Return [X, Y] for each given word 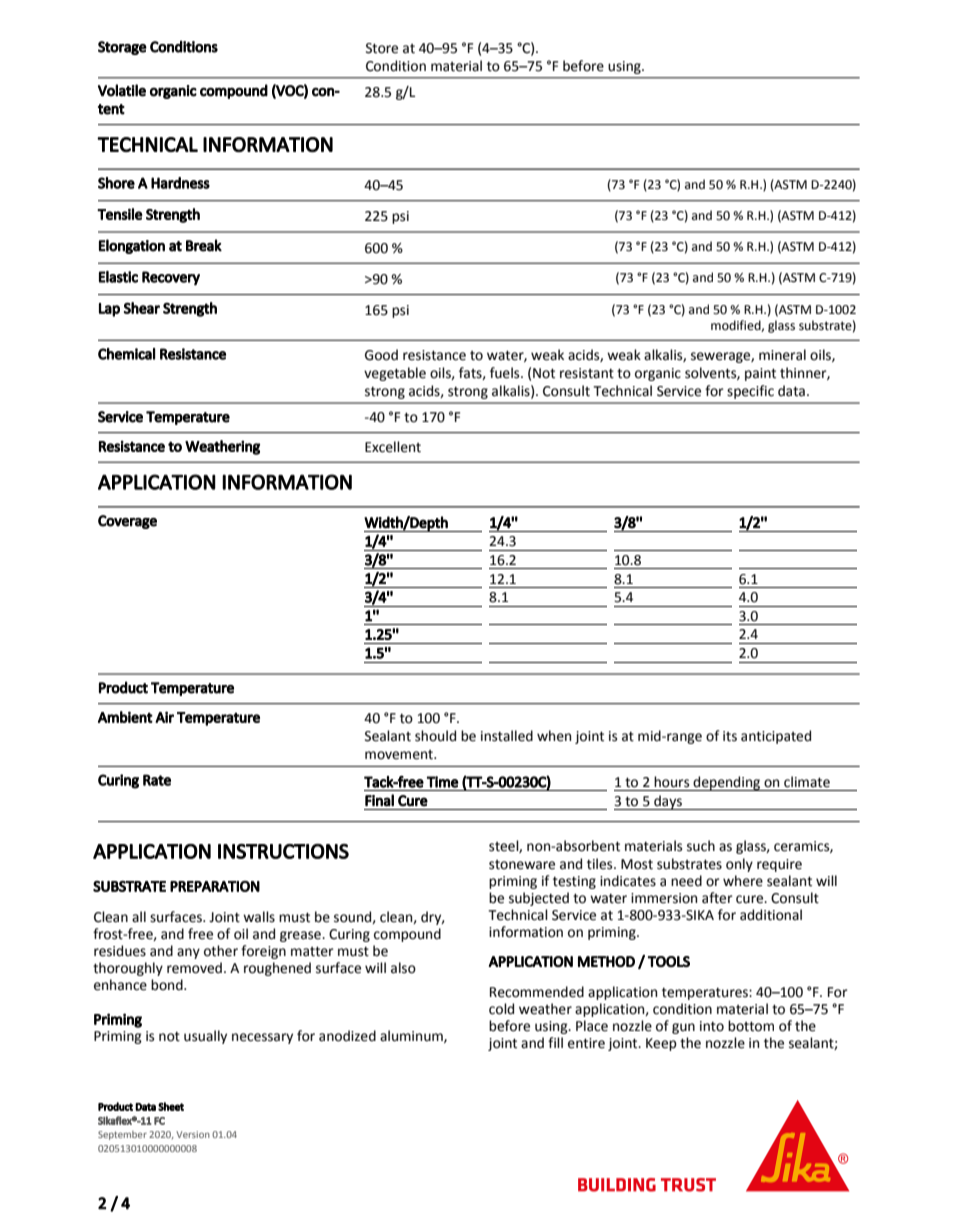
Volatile [122, 90]
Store [382, 48]
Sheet [171, 1106]
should [435, 736]
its [730, 736]
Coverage [127, 522]
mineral [782, 355]
